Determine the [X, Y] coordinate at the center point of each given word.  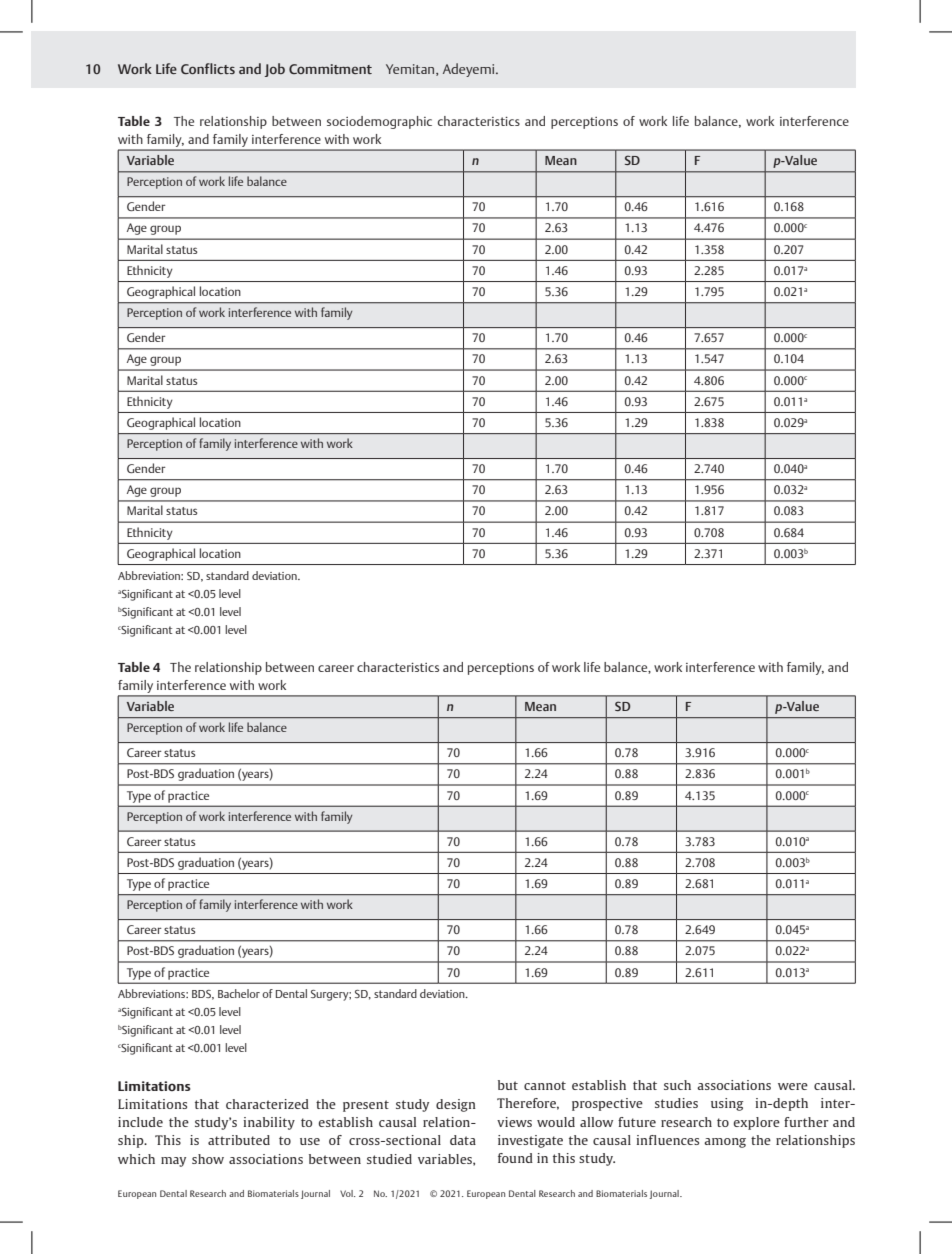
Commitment [330, 69]
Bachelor [239, 993]
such [677, 1085]
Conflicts [208, 68]
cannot [545, 1085]
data [463, 1140]
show [208, 1159]
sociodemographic [379, 122]
